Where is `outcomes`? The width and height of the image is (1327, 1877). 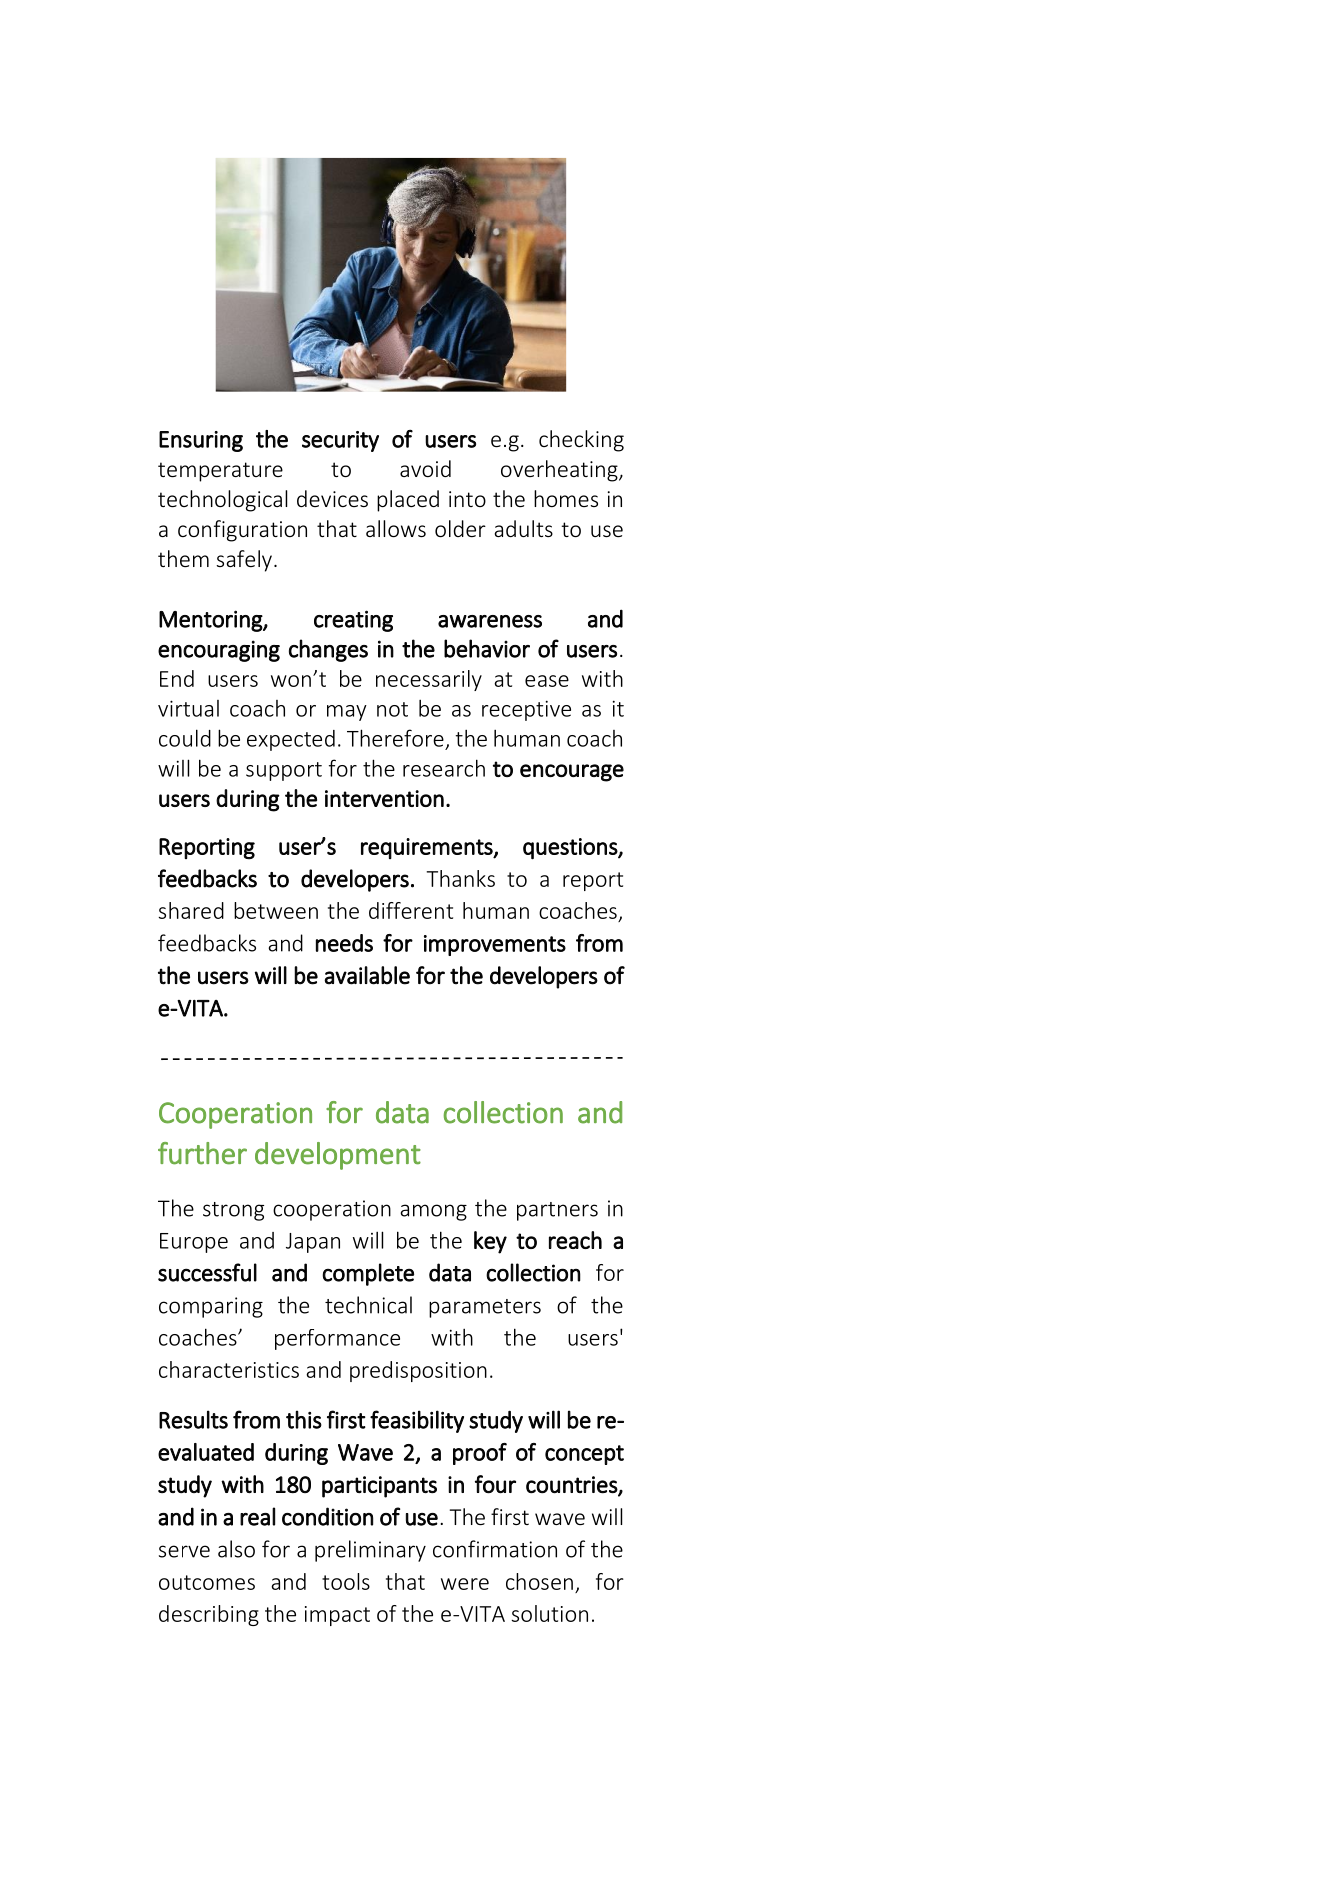 outcomes is located at coordinates (207, 1582).
